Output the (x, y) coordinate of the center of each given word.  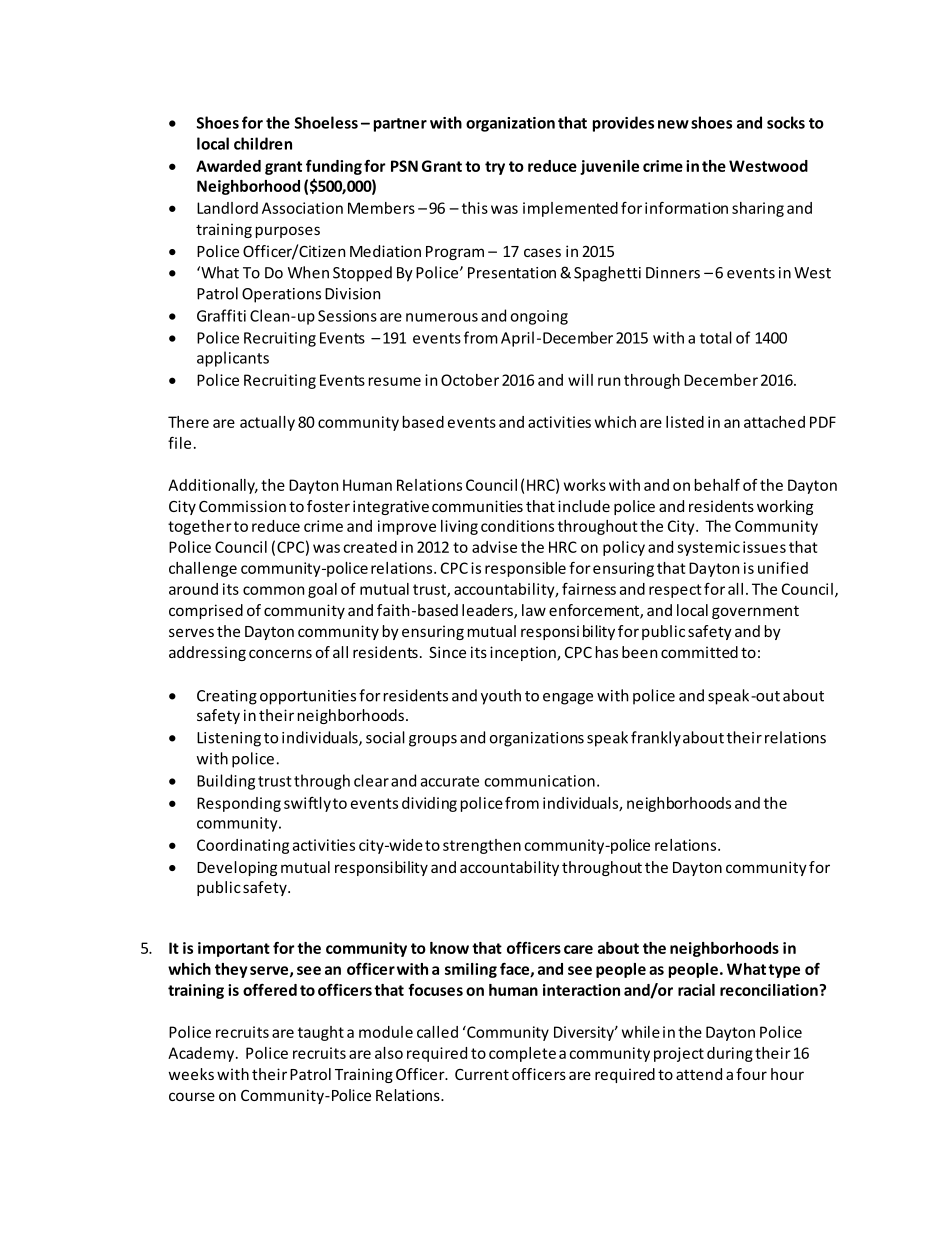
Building (226, 782)
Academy (202, 1054)
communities (477, 506)
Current (482, 1074)
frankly (656, 739)
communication (539, 781)
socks (786, 122)
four (751, 1074)
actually (267, 423)
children (263, 143)
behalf (717, 485)
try (495, 168)
